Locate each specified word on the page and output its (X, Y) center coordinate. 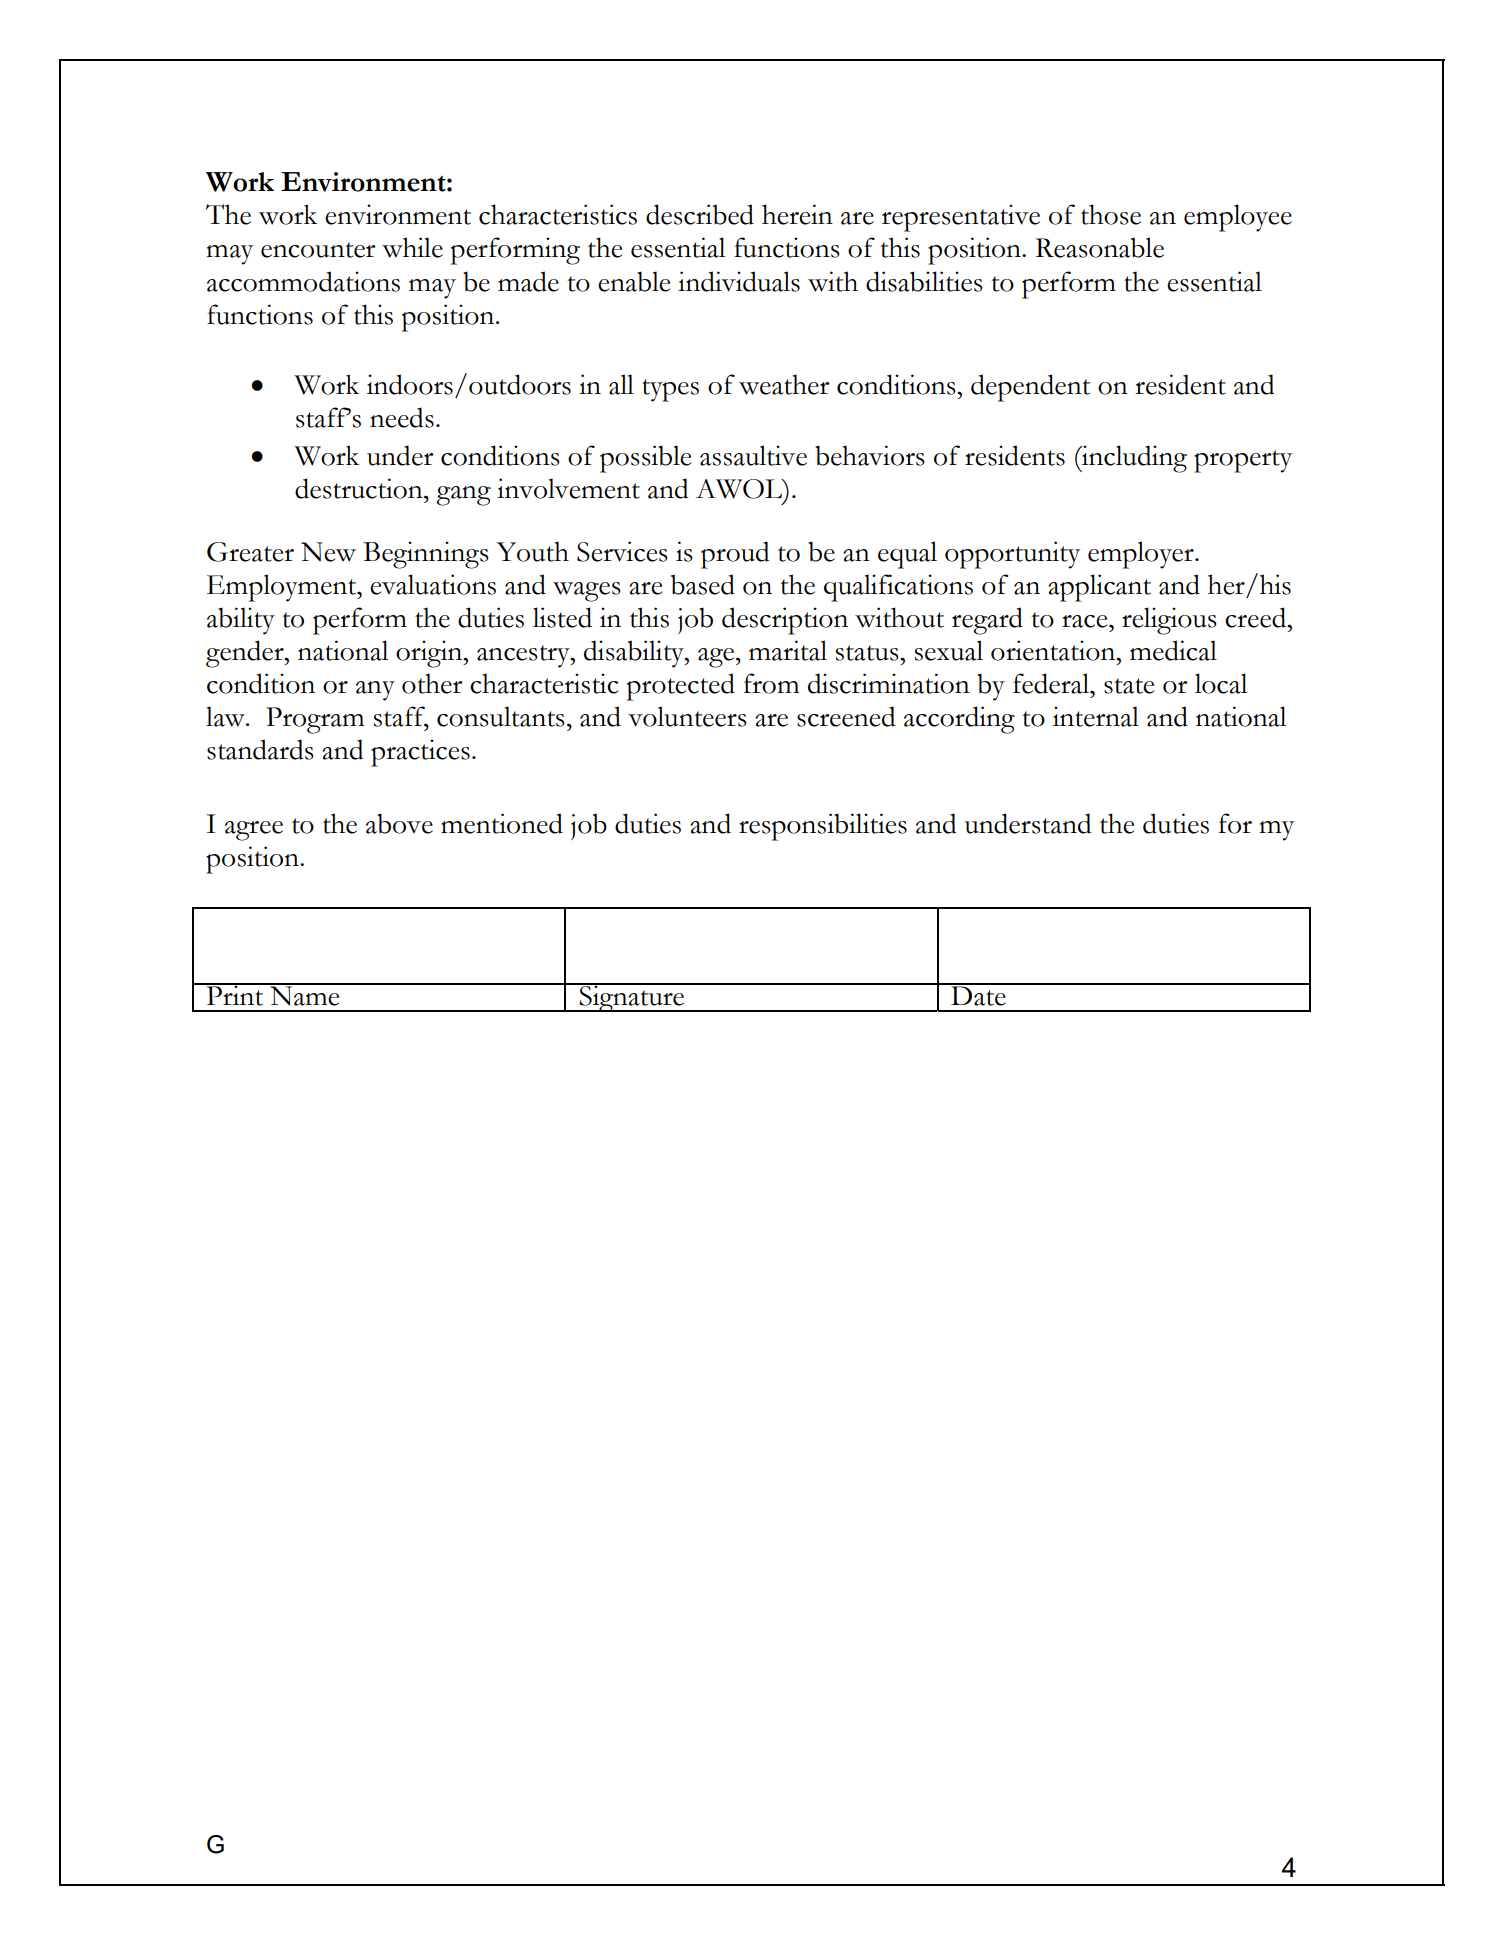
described (700, 214)
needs (402, 417)
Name (305, 995)
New (328, 552)
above (399, 823)
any (375, 691)
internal (1096, 716)
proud (735, 555)
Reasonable (1100, 247)
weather (784, 384)
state (1129, 686)
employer (1142, 555)
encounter (318, 250)
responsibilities (823, 827)
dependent (1030, 388)
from (771, 683)
